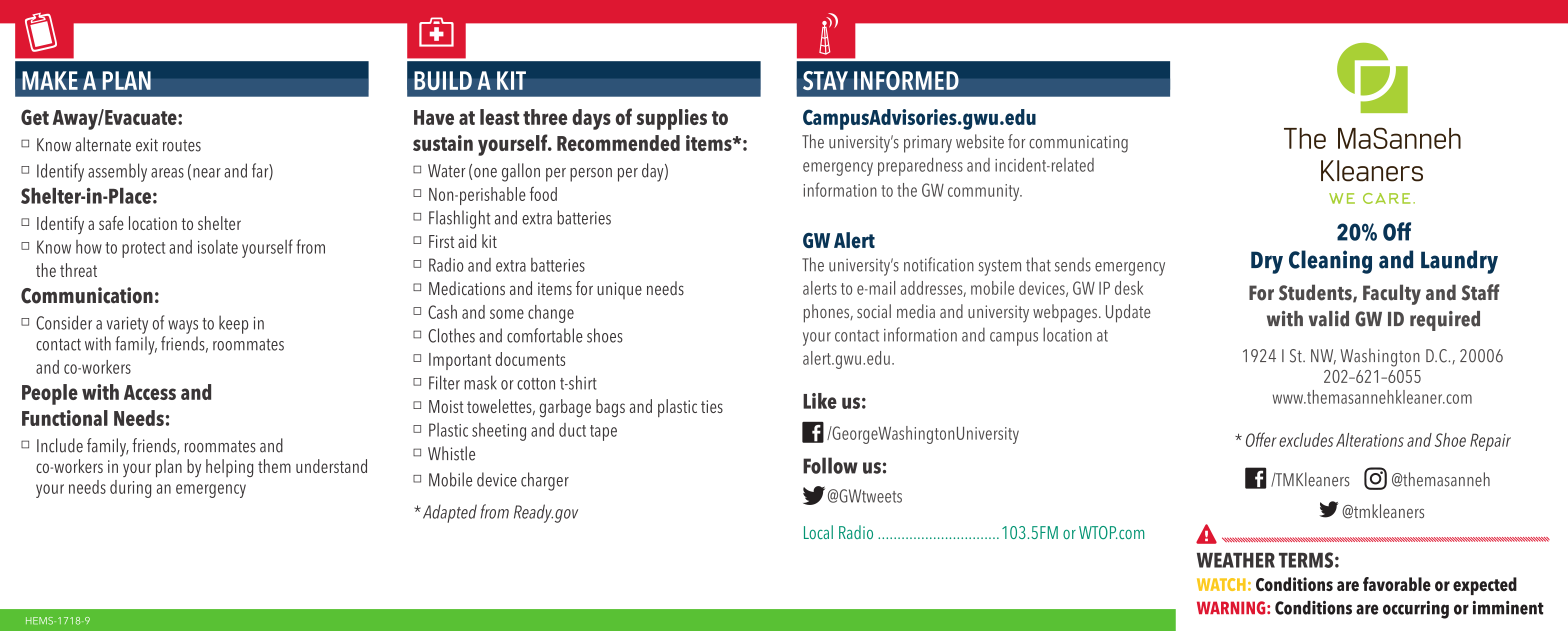 Image resolution: width=1568 pixels, height=631 pixels. What do you see at coordinates (183, 327) in the screenshot?
I see `ways` at bounding box center [183, 327].
